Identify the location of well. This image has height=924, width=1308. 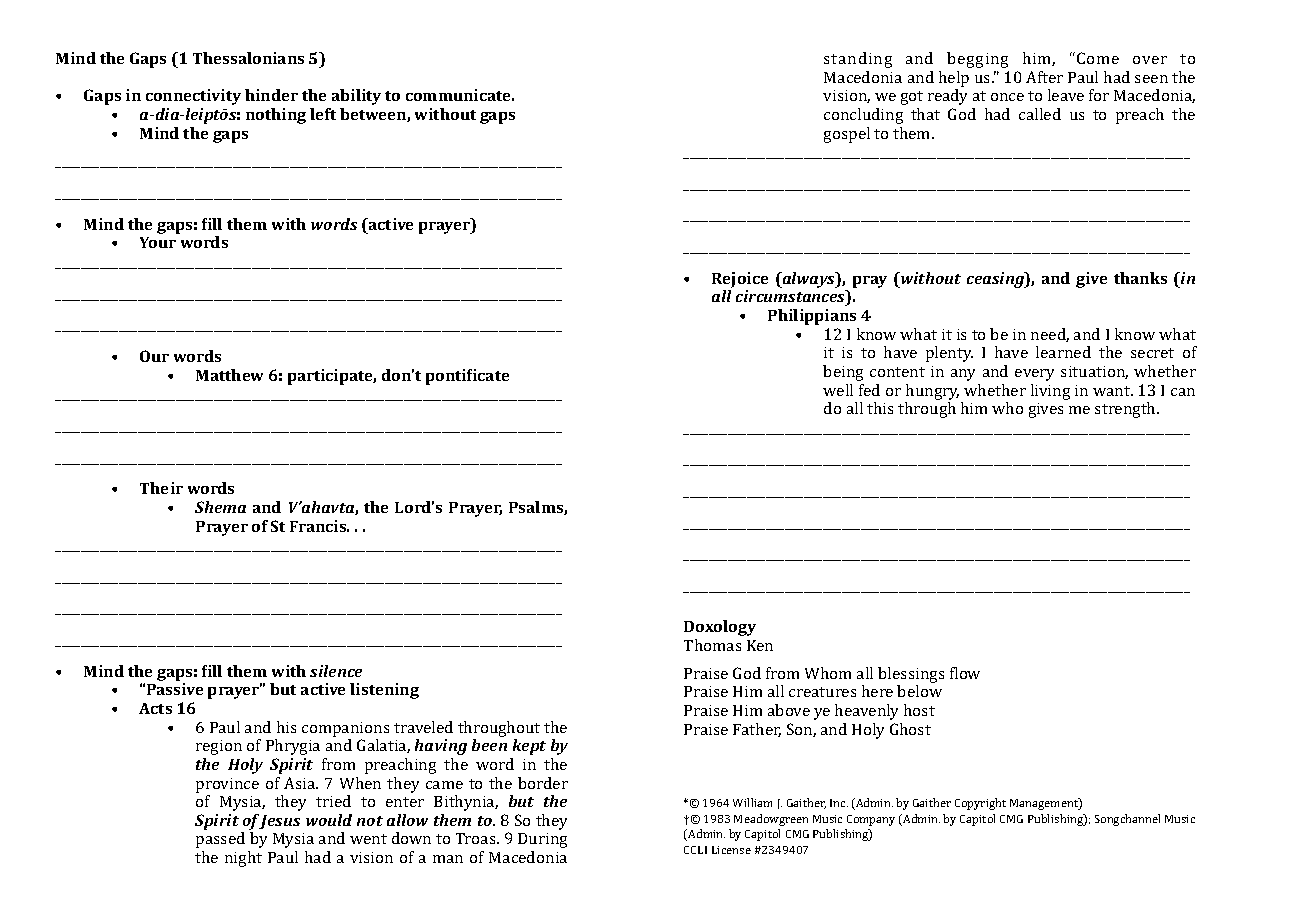
(838, 390).
